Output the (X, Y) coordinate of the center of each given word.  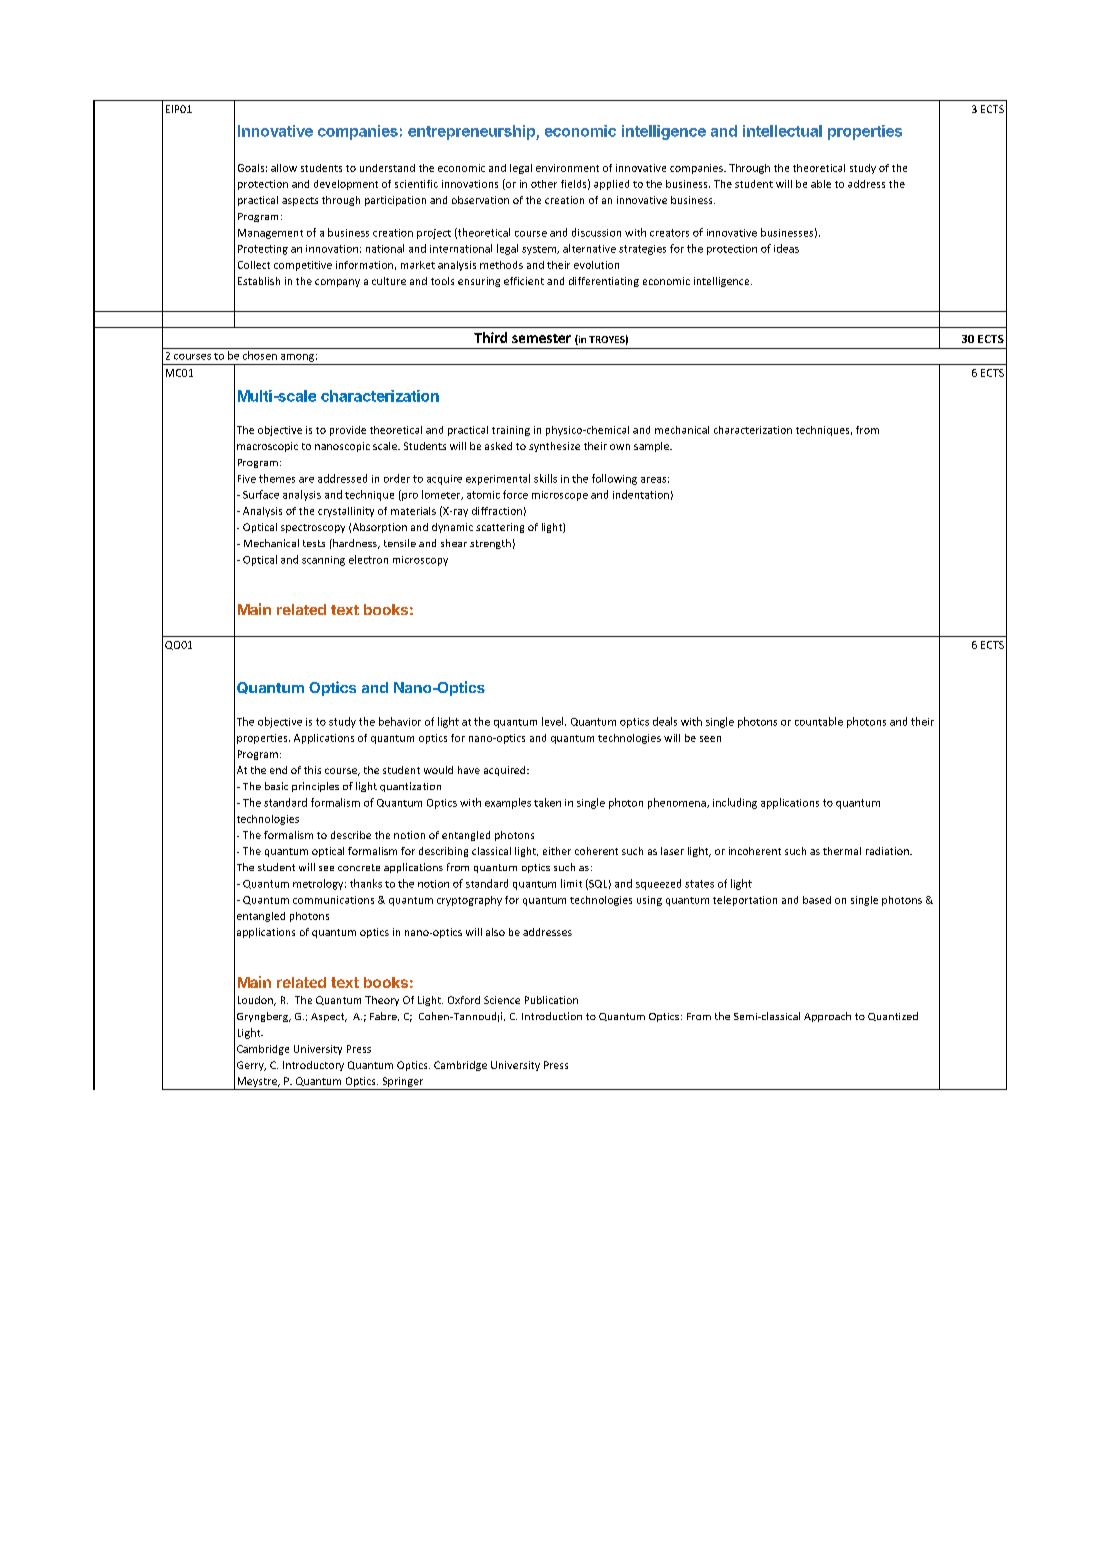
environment (567, 168)
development (346, 185)
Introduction (552, 1016)
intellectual (782, 131)
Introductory (313, 1066)
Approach (827, 1017)
